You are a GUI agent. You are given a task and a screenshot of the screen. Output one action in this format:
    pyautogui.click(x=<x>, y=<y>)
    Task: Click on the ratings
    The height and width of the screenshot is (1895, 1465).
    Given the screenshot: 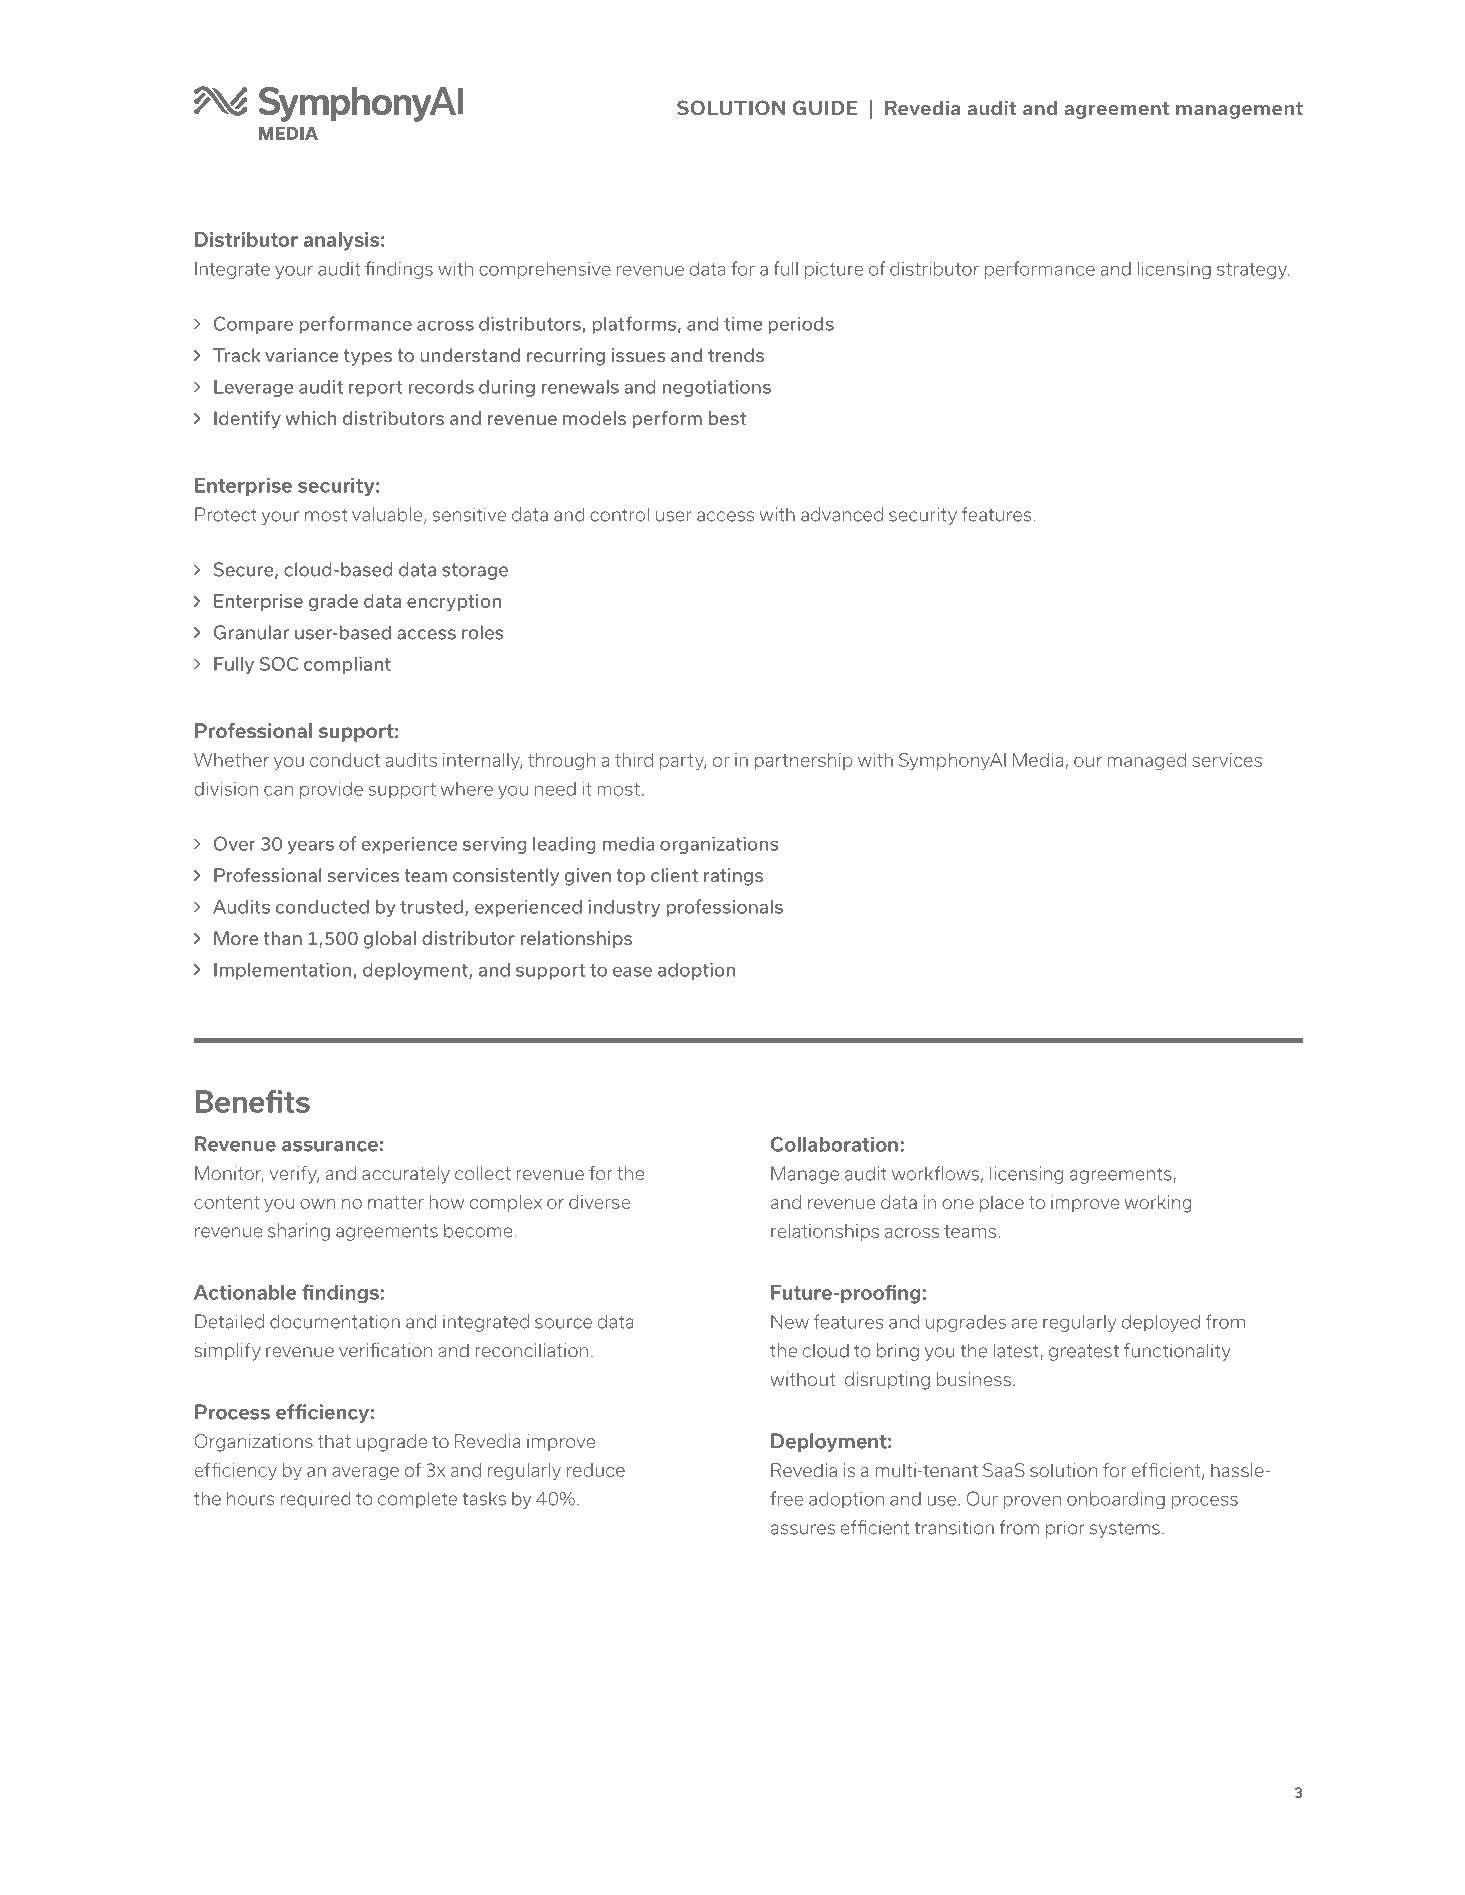 What is the action you would take?
    pyautogui.click(x=733, y=877)
